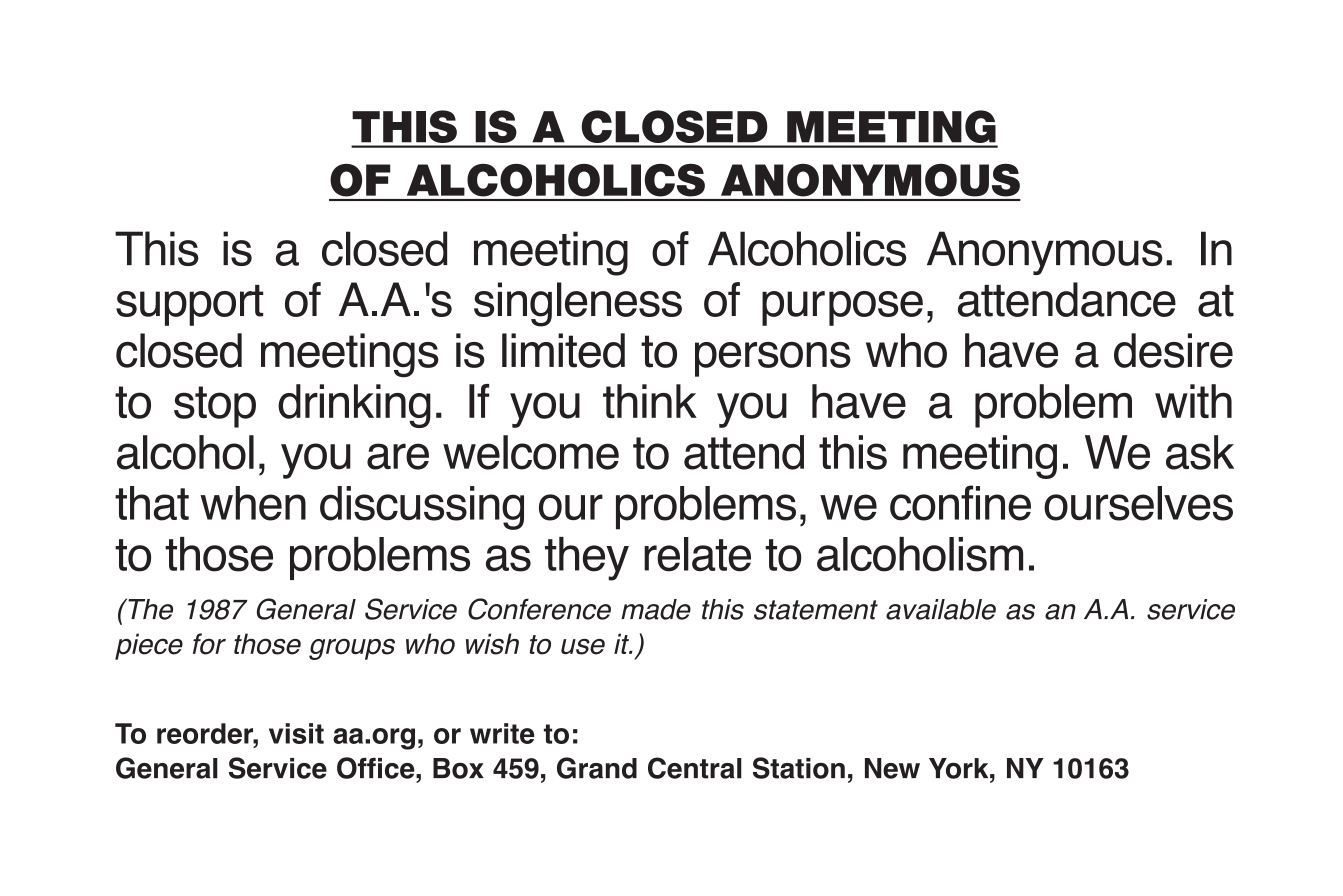  I want to click on for, so click(209, 644).
